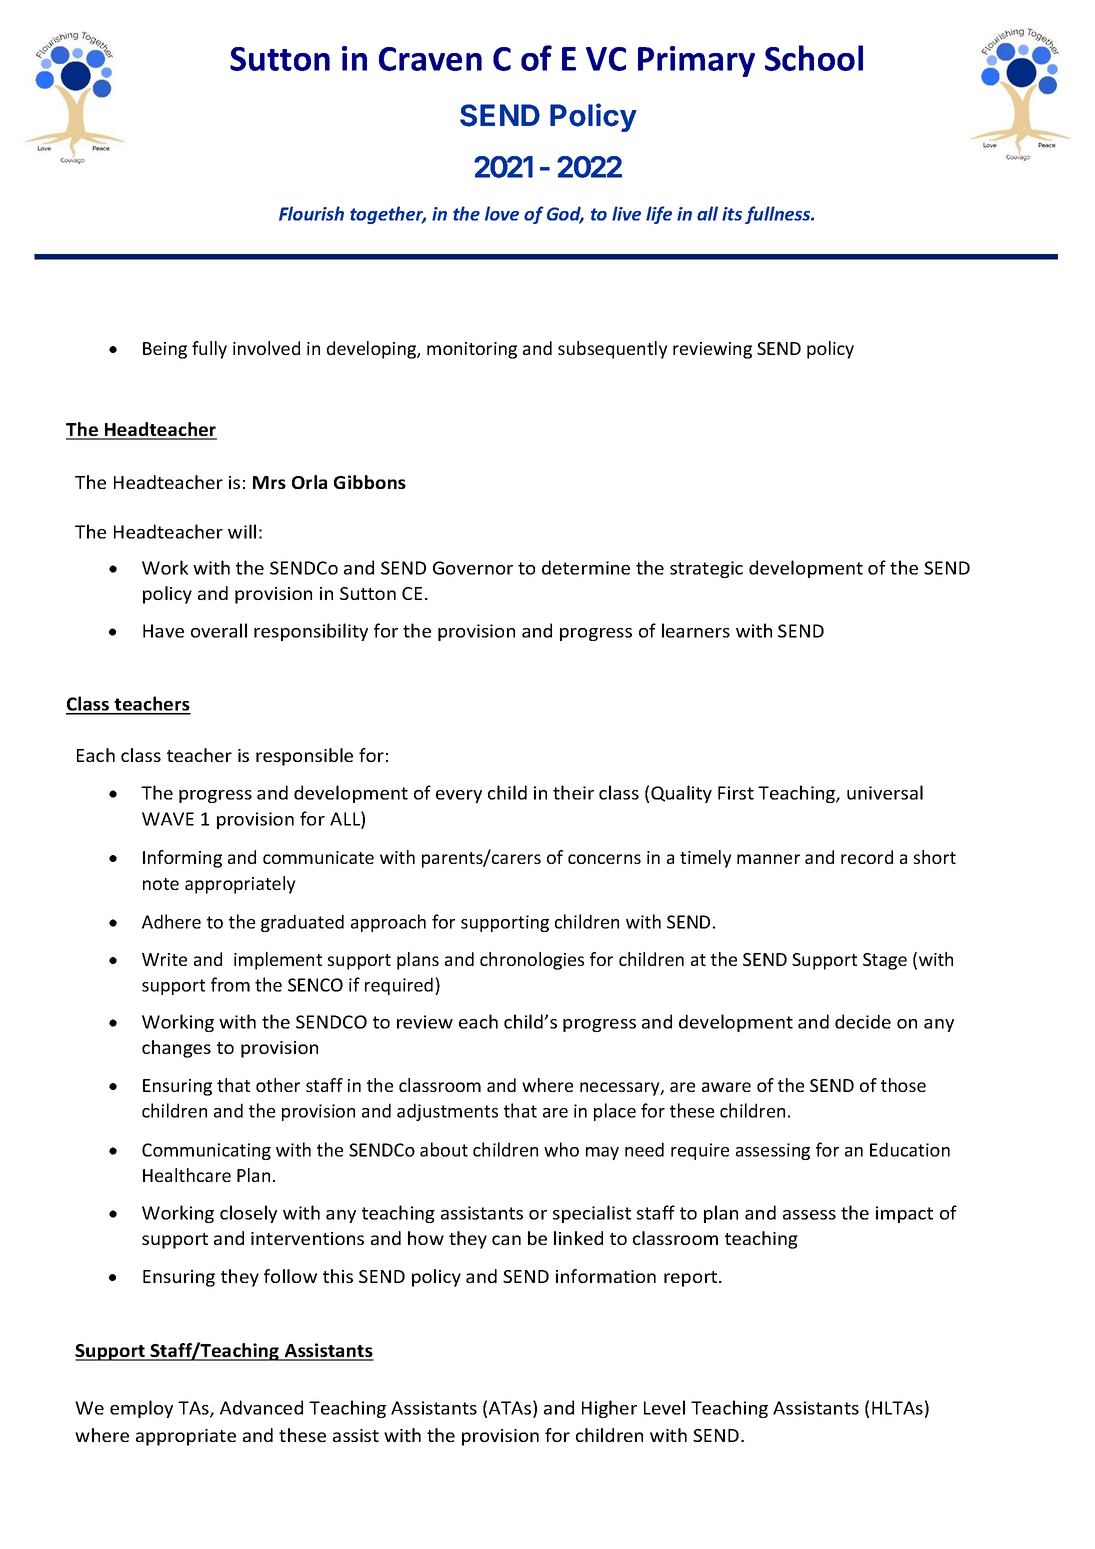 The width and height of the screenshot is (1095, 1549). What do you see at coordinates (814, 58) in the screenshot?
I see `School` at bounding box center [814, 58].
